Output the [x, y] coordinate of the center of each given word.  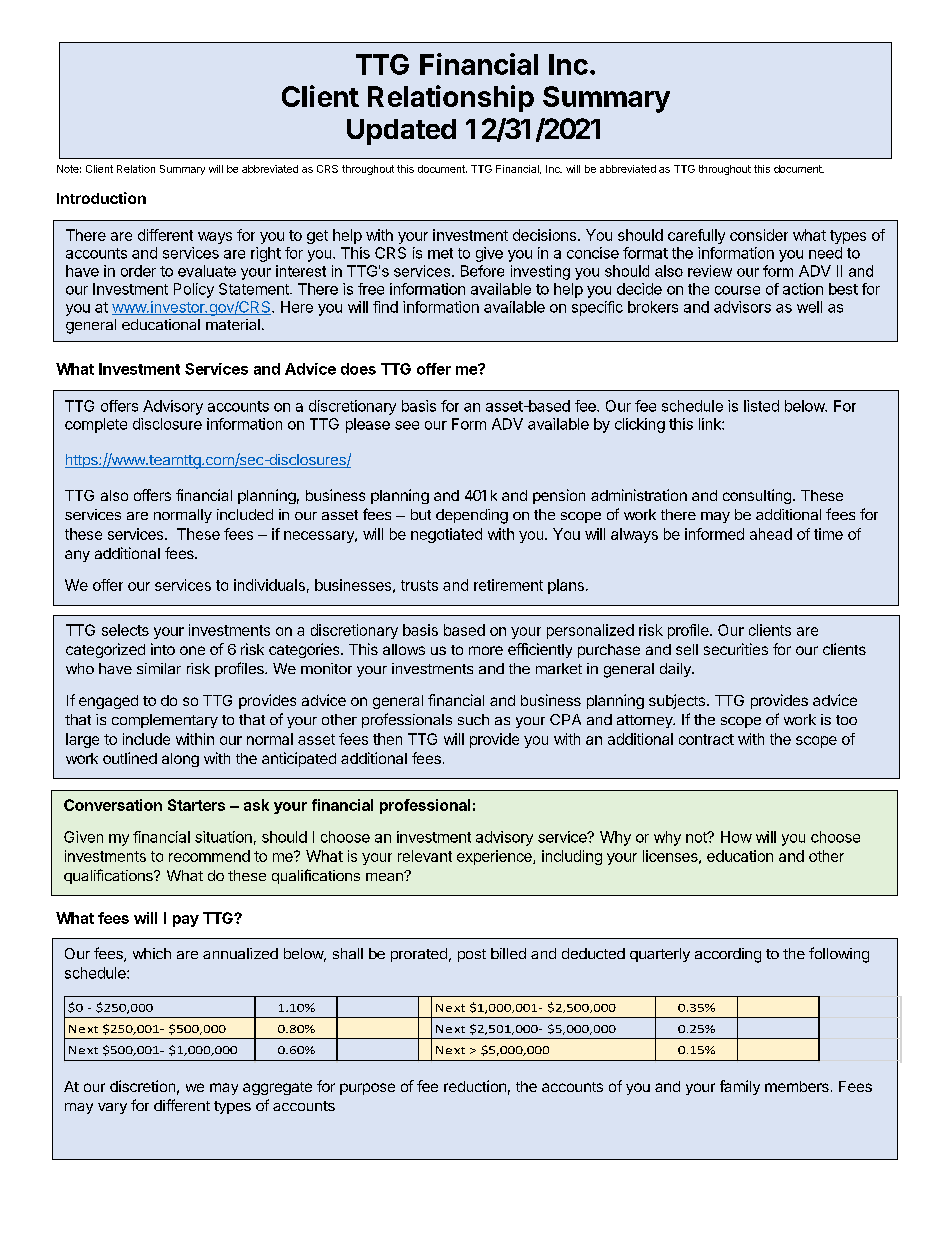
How [736, 837]
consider [759, 235]
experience [495, 857]
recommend [209, 856]
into [163, 649]
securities [736, 649]
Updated [401, 132]
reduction [475, 1086]
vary [112, 1108]
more [486, 650]
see [407, 425]
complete [96, 425]
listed [761, 406]
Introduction [101, 198]
